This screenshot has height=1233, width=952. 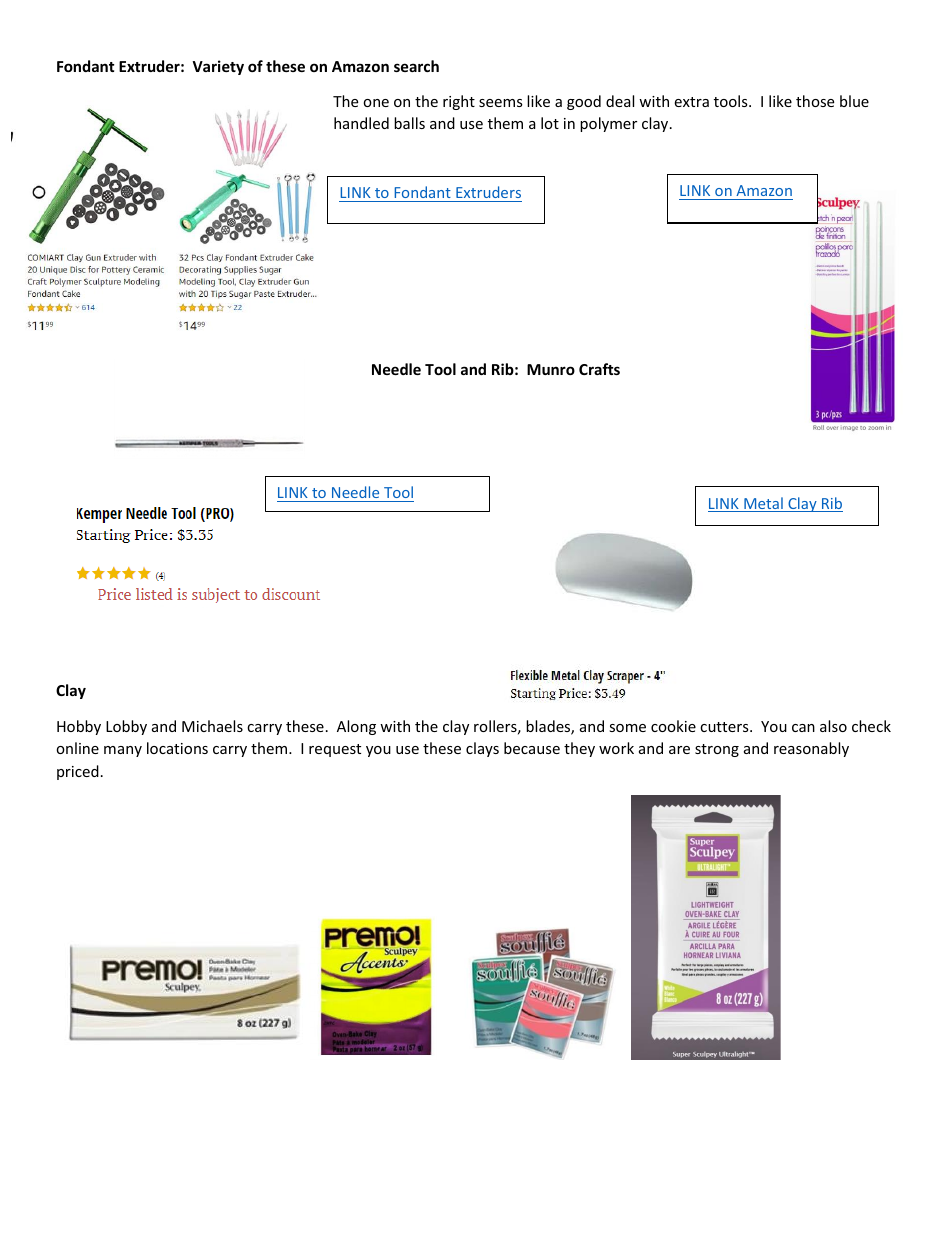 I want to click on Variety, so click(x=218, y=67).
